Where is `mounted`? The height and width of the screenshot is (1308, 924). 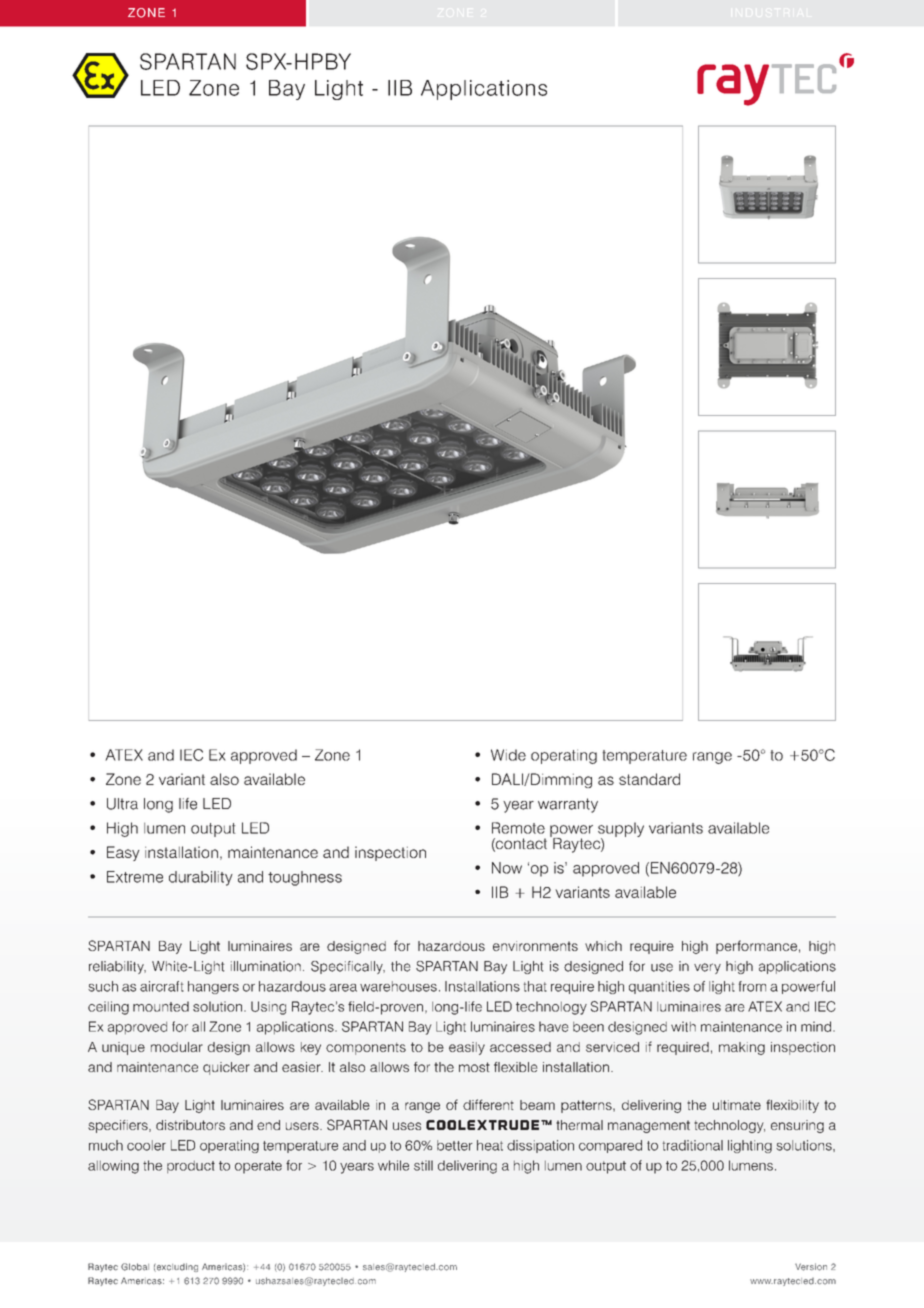
mounted is located at coordinates (161, 1006).
